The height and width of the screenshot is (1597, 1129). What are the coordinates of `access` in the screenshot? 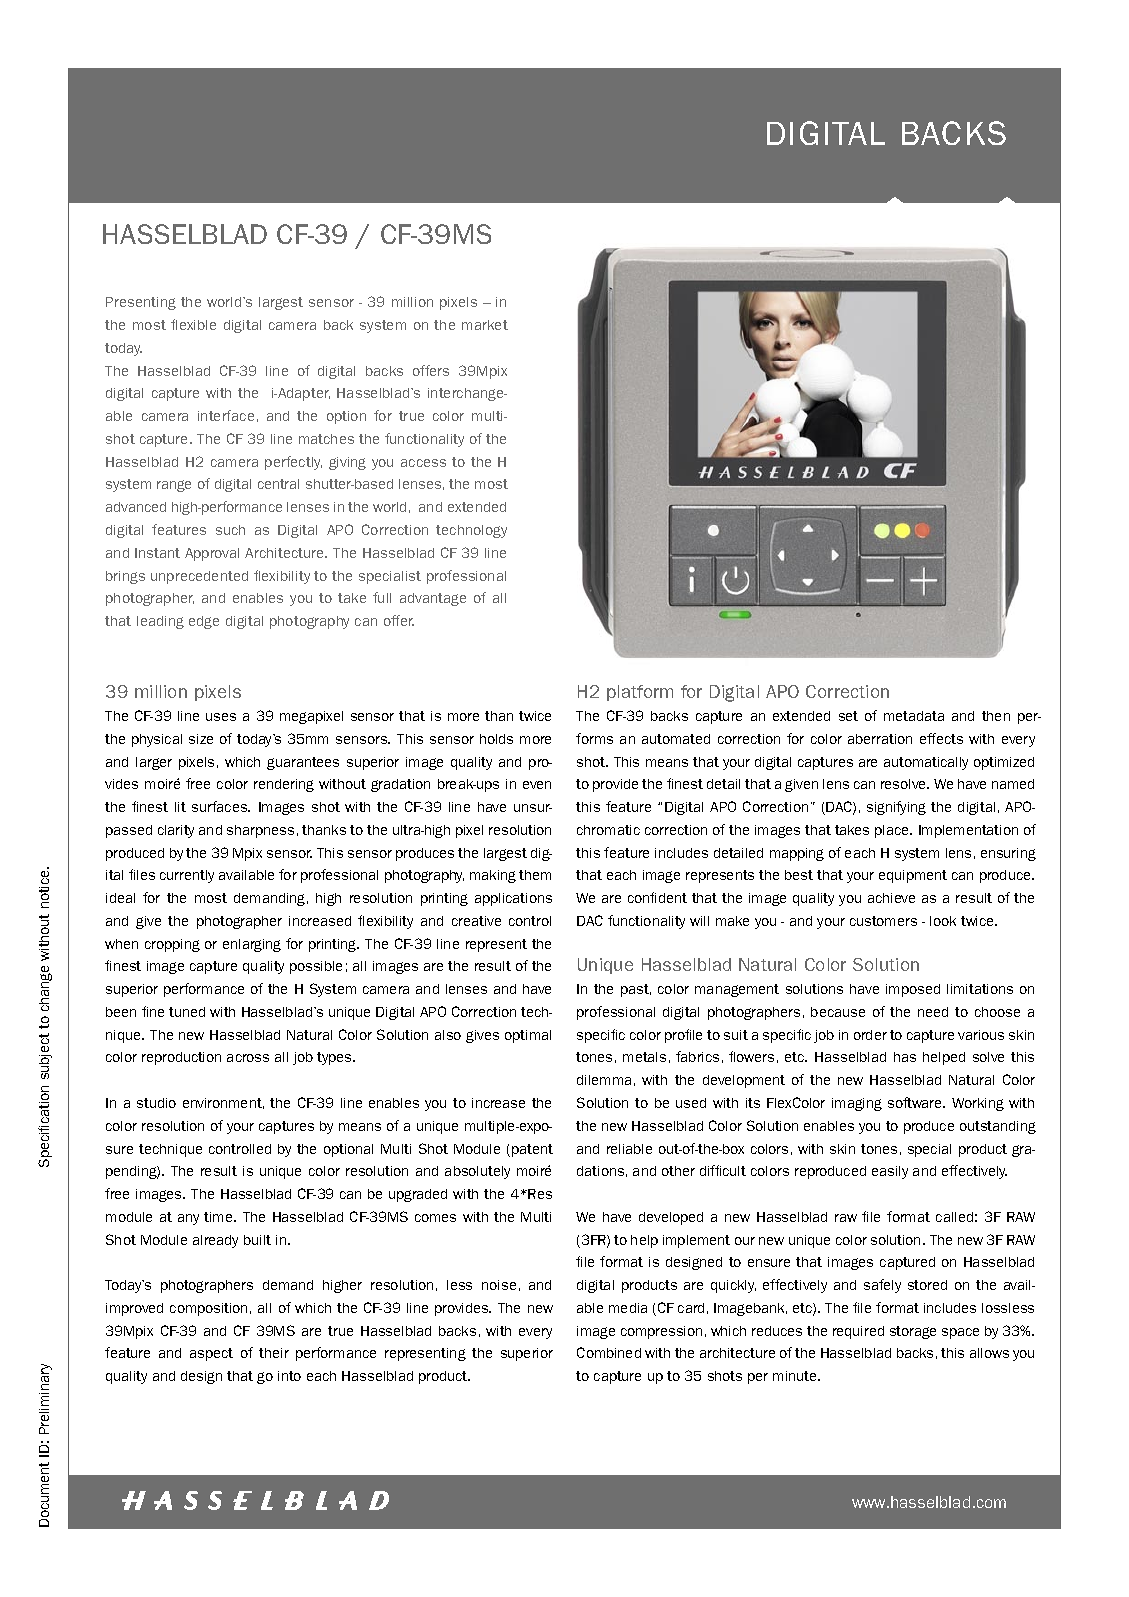 It's located at (423, 463).
